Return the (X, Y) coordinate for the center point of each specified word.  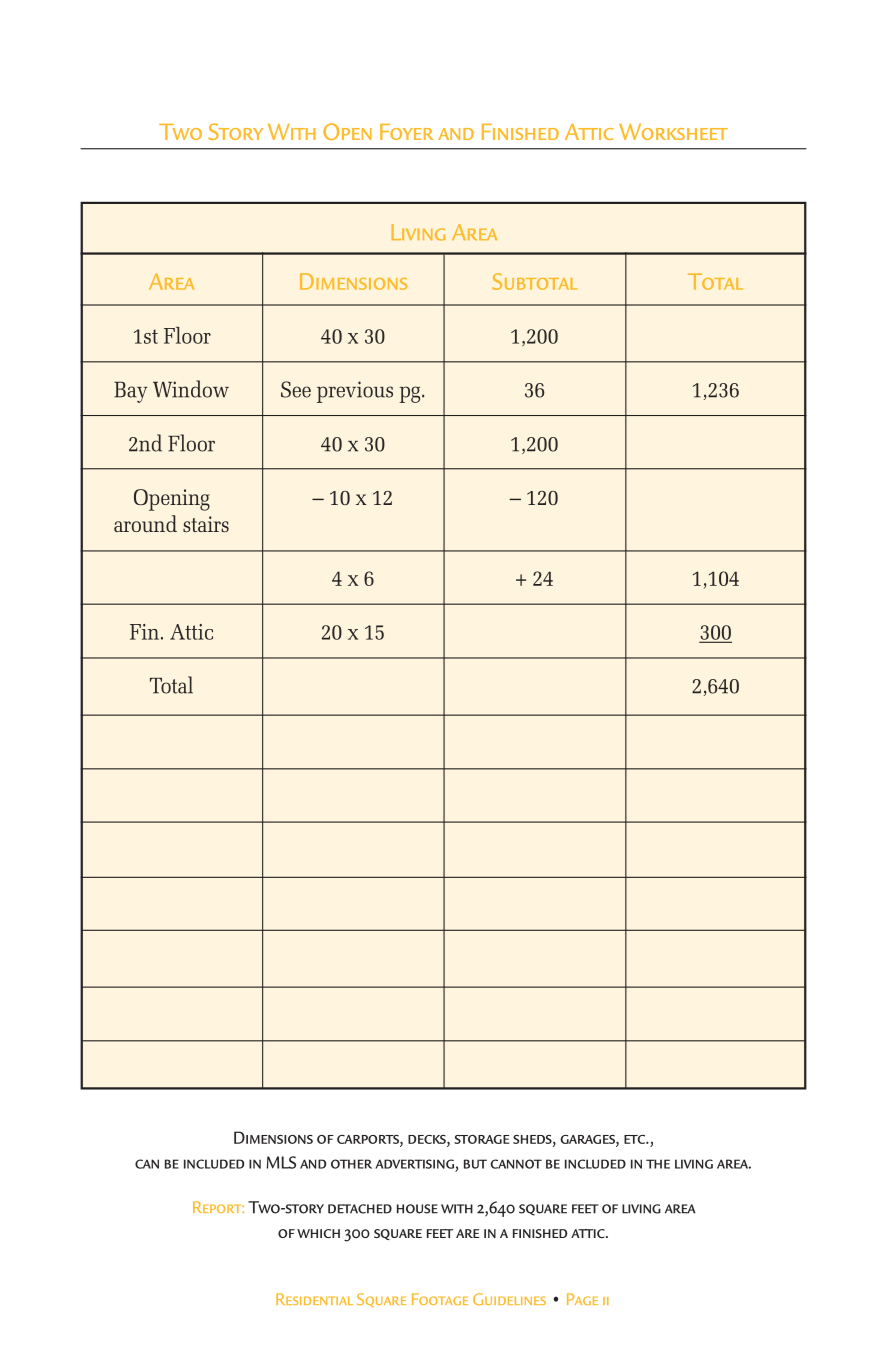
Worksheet (673, 132)
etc (635, 1139)
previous (355, 392)
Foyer (407, 132)
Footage (440, 1299)
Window (191, 389)
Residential (314, 1299)
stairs (206, 524)
